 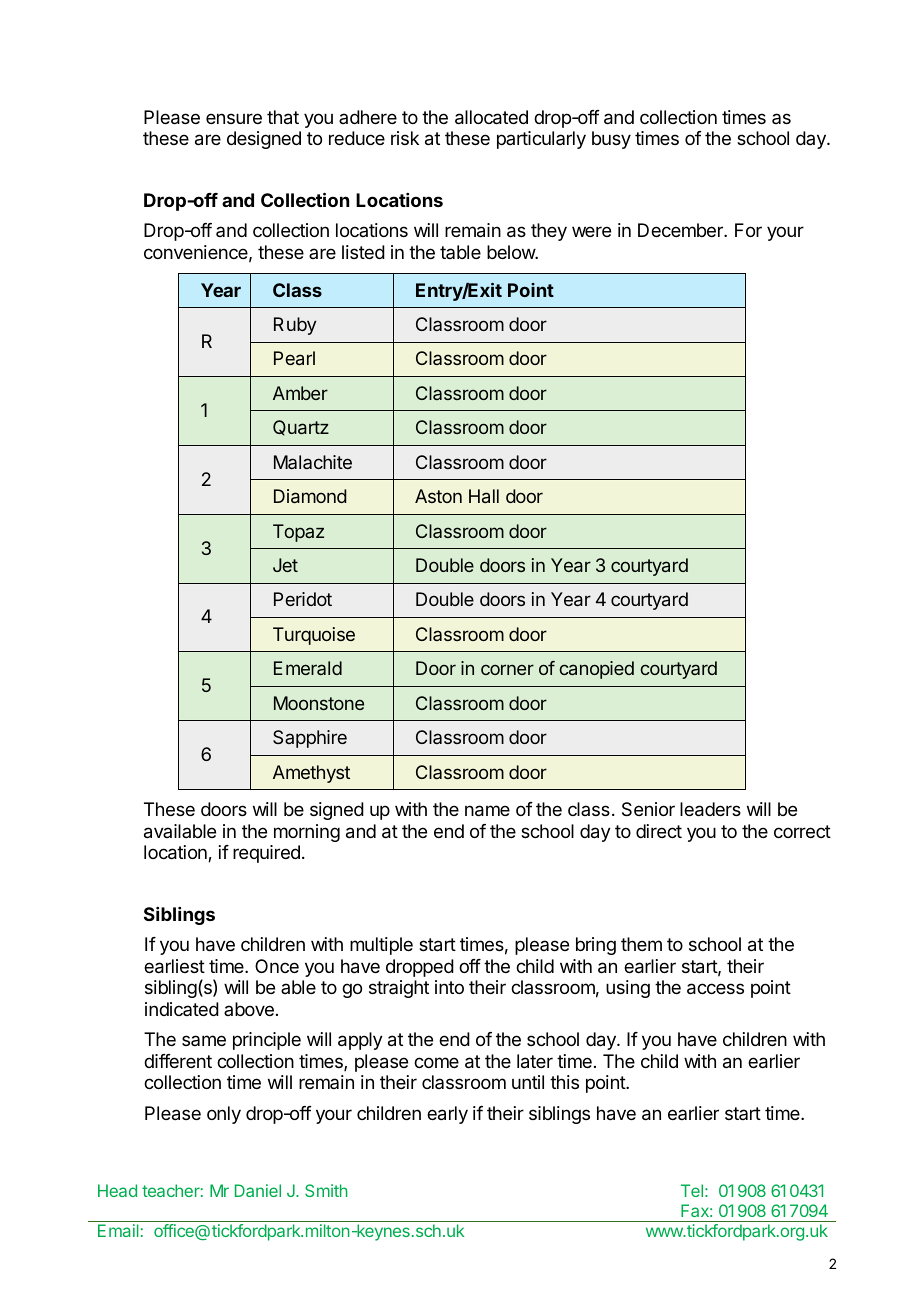 What do you see at coordinates (484, 496) in the document?
I see `Hall` at bounding box center [484, 496].
